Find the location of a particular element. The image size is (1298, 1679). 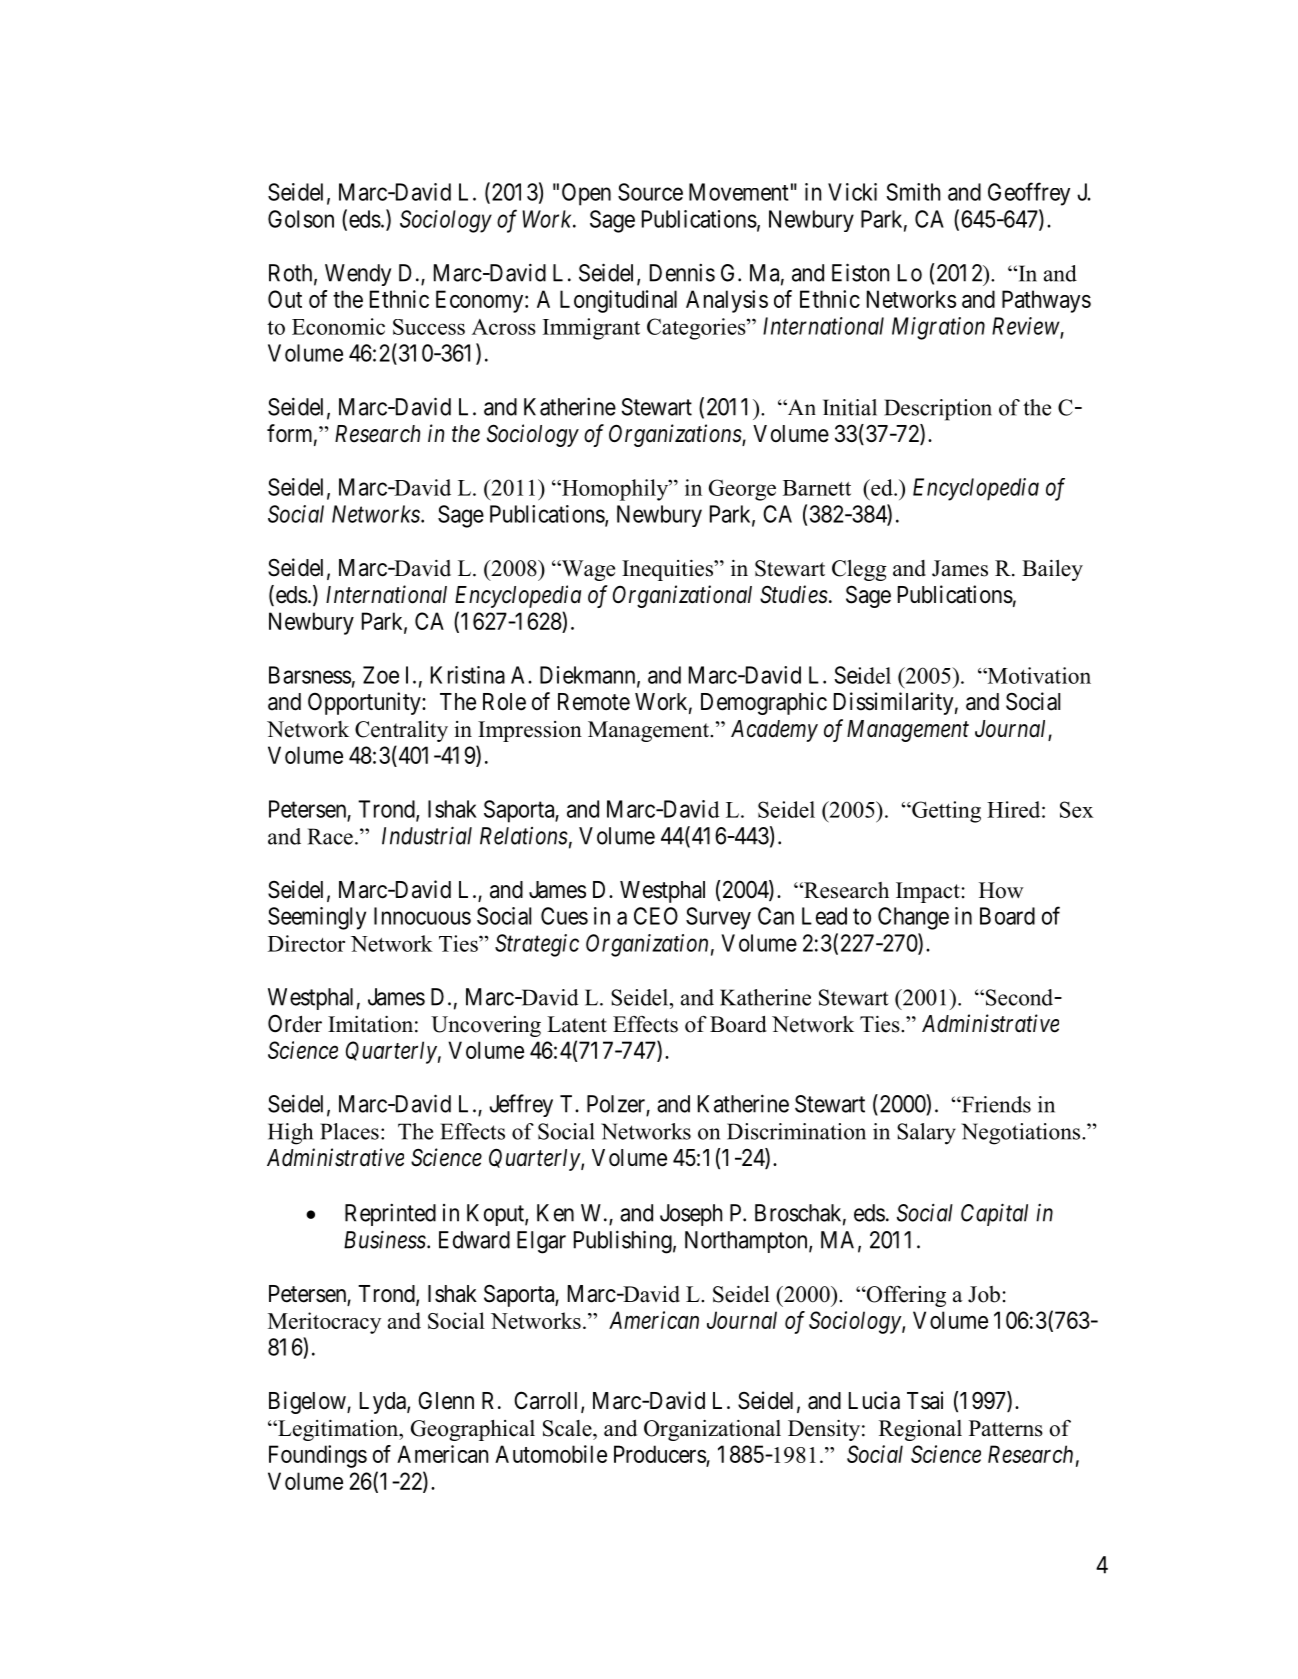

Zoe is located at coordinates (381, 675).
